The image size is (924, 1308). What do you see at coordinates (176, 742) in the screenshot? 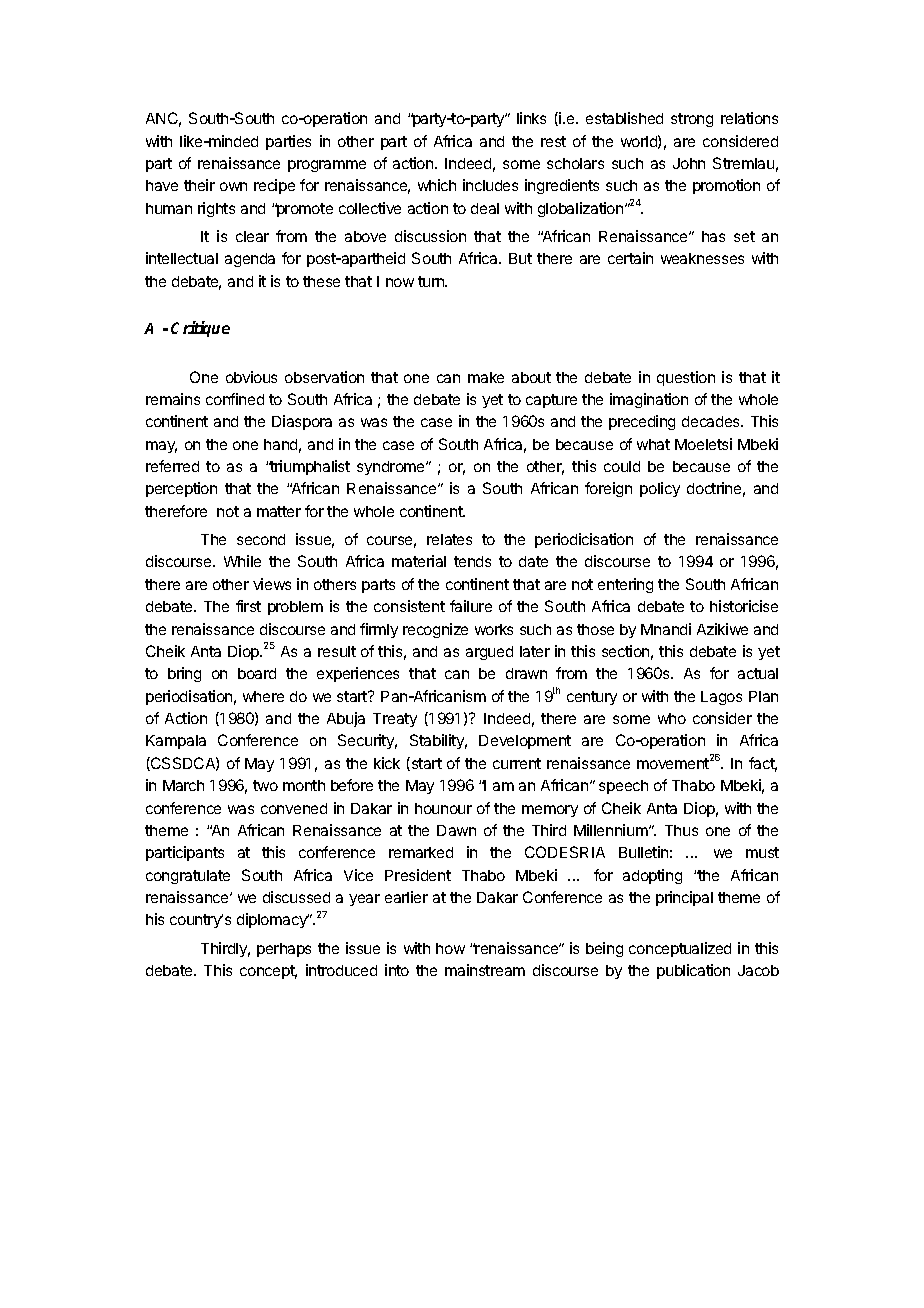
I see `Kampala` at bounding box center [176, 742].
